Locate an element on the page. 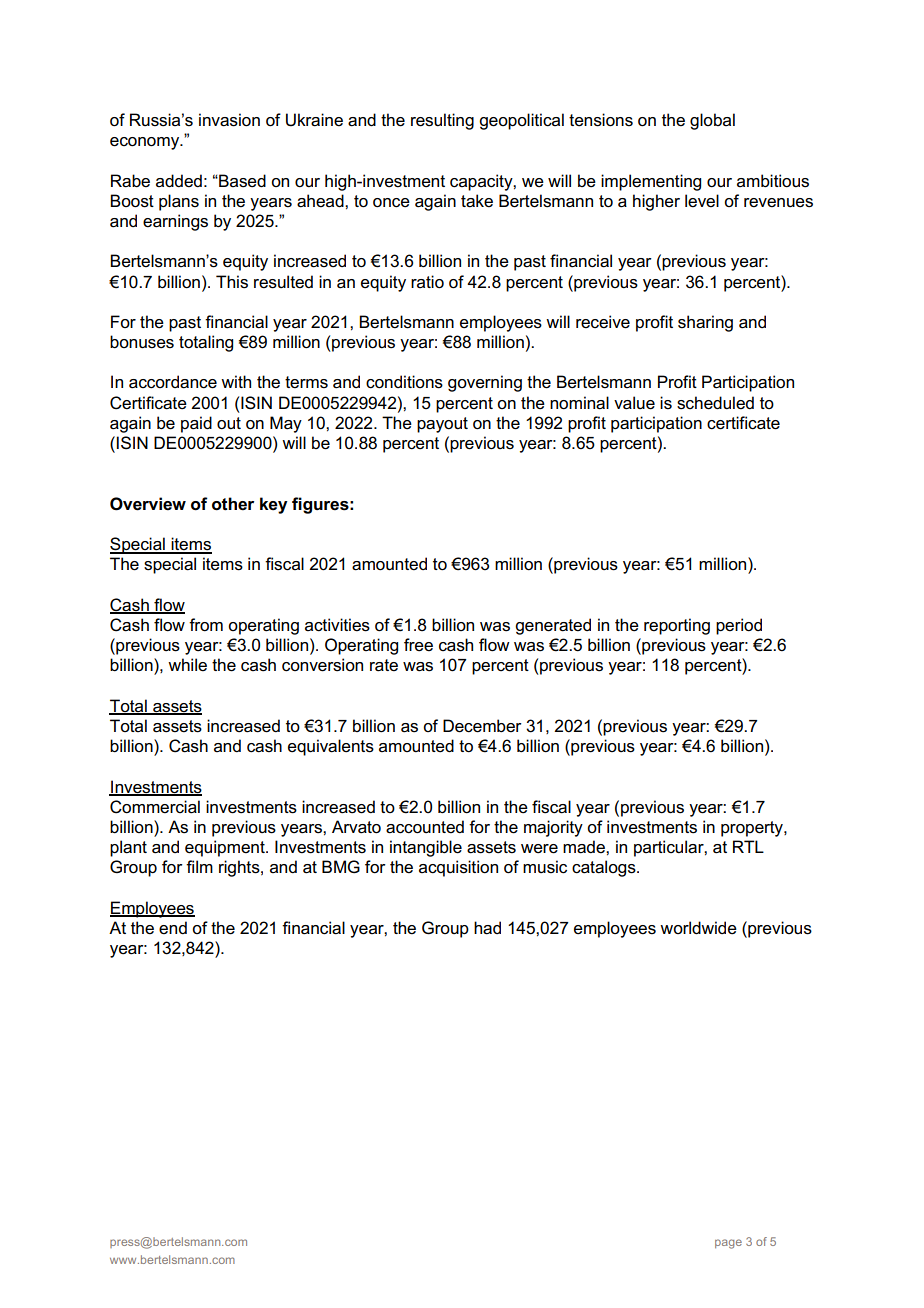 The image size is (924, 1308). film is located at coordinates (199, 866).
